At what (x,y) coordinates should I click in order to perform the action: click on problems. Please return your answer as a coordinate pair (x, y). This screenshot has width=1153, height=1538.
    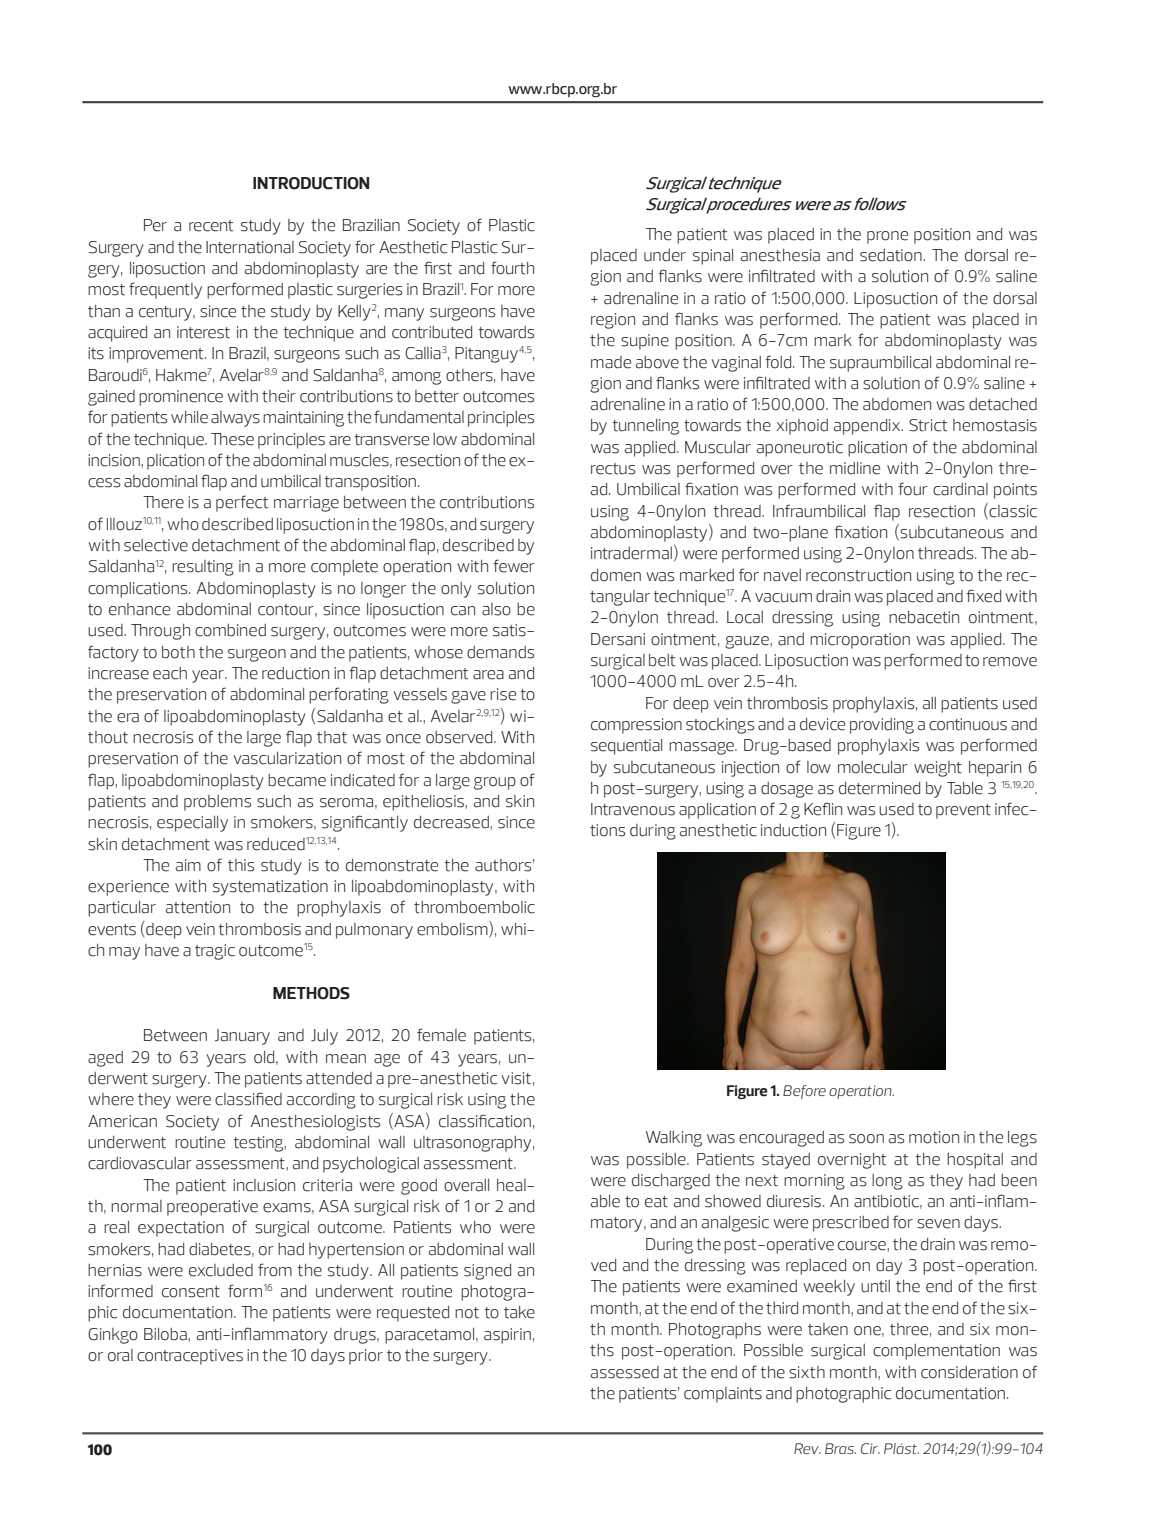
    Looking at the image, I should click on (217, 803).
